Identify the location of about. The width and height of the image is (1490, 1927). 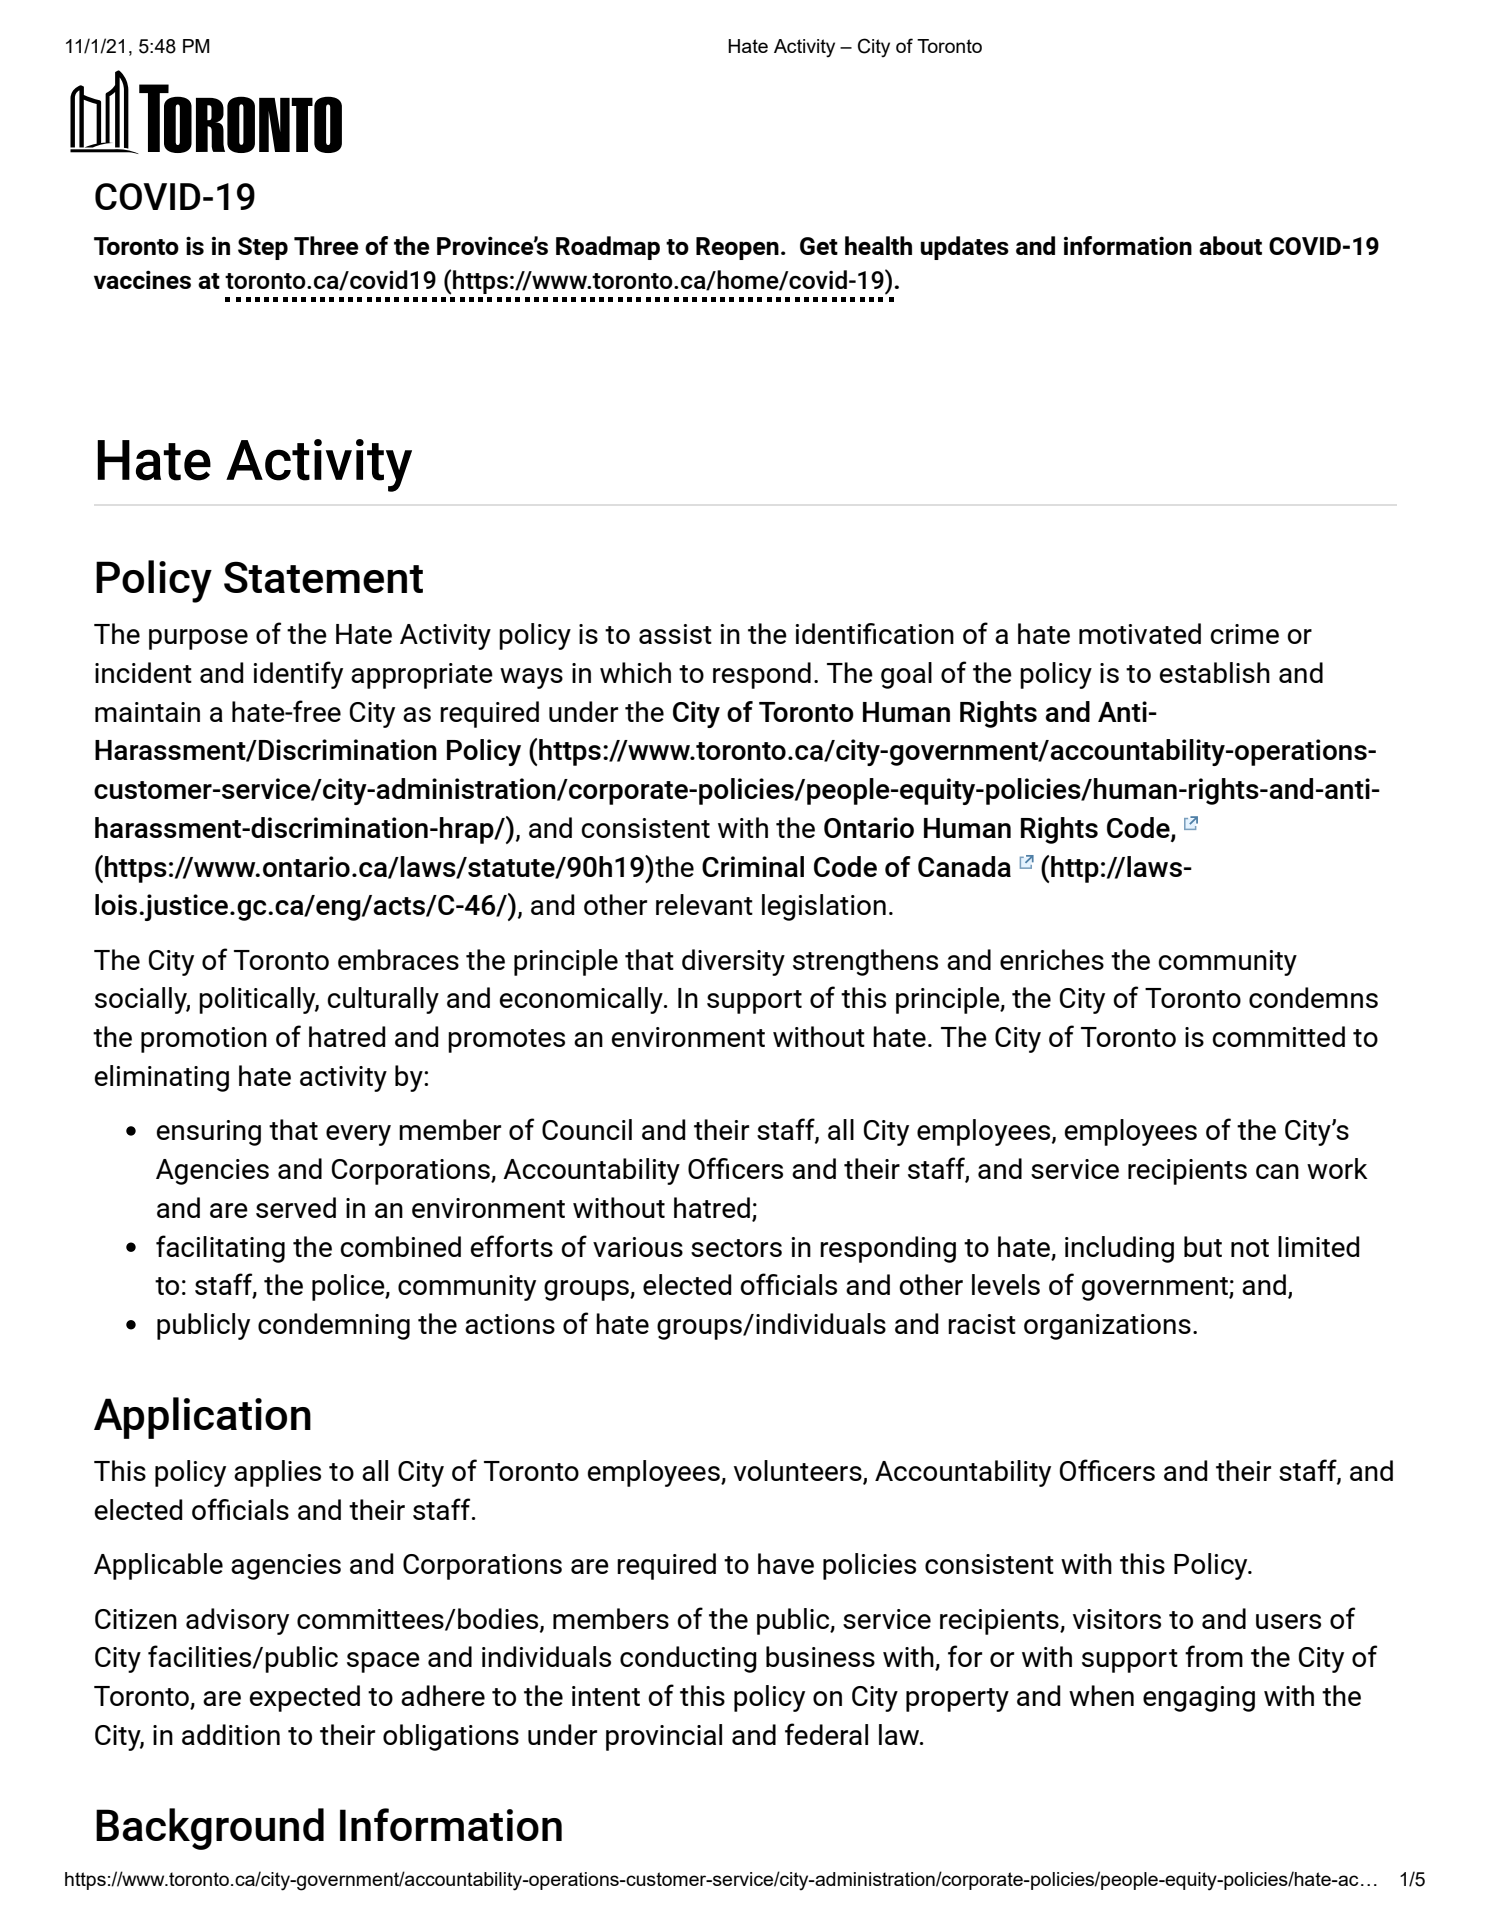
(1230, 245).
